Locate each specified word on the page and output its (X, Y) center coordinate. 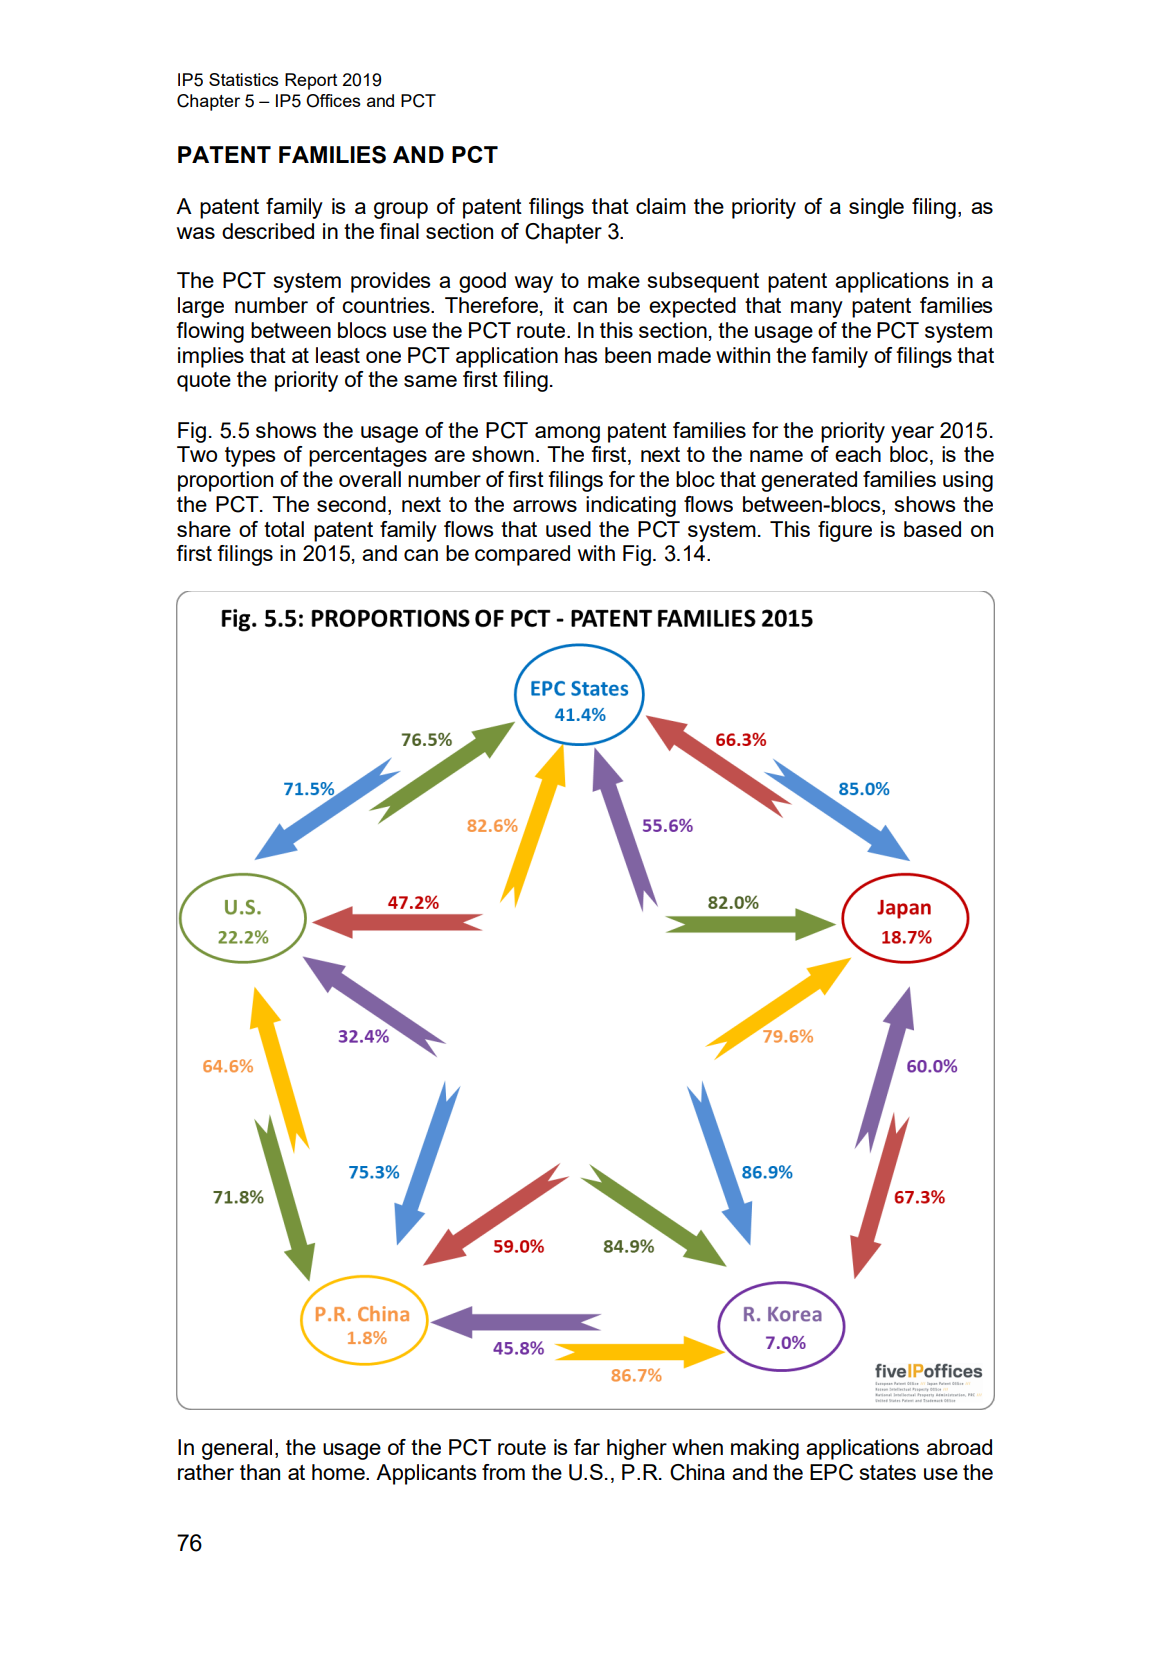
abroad (959, 1447)
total (284, 529)
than (260, 1472)
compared (522, 555)
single (876, 208)
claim (661, 206)
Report (311, 81)
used (568, 529)
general (237, 1449)
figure (845, 531)
